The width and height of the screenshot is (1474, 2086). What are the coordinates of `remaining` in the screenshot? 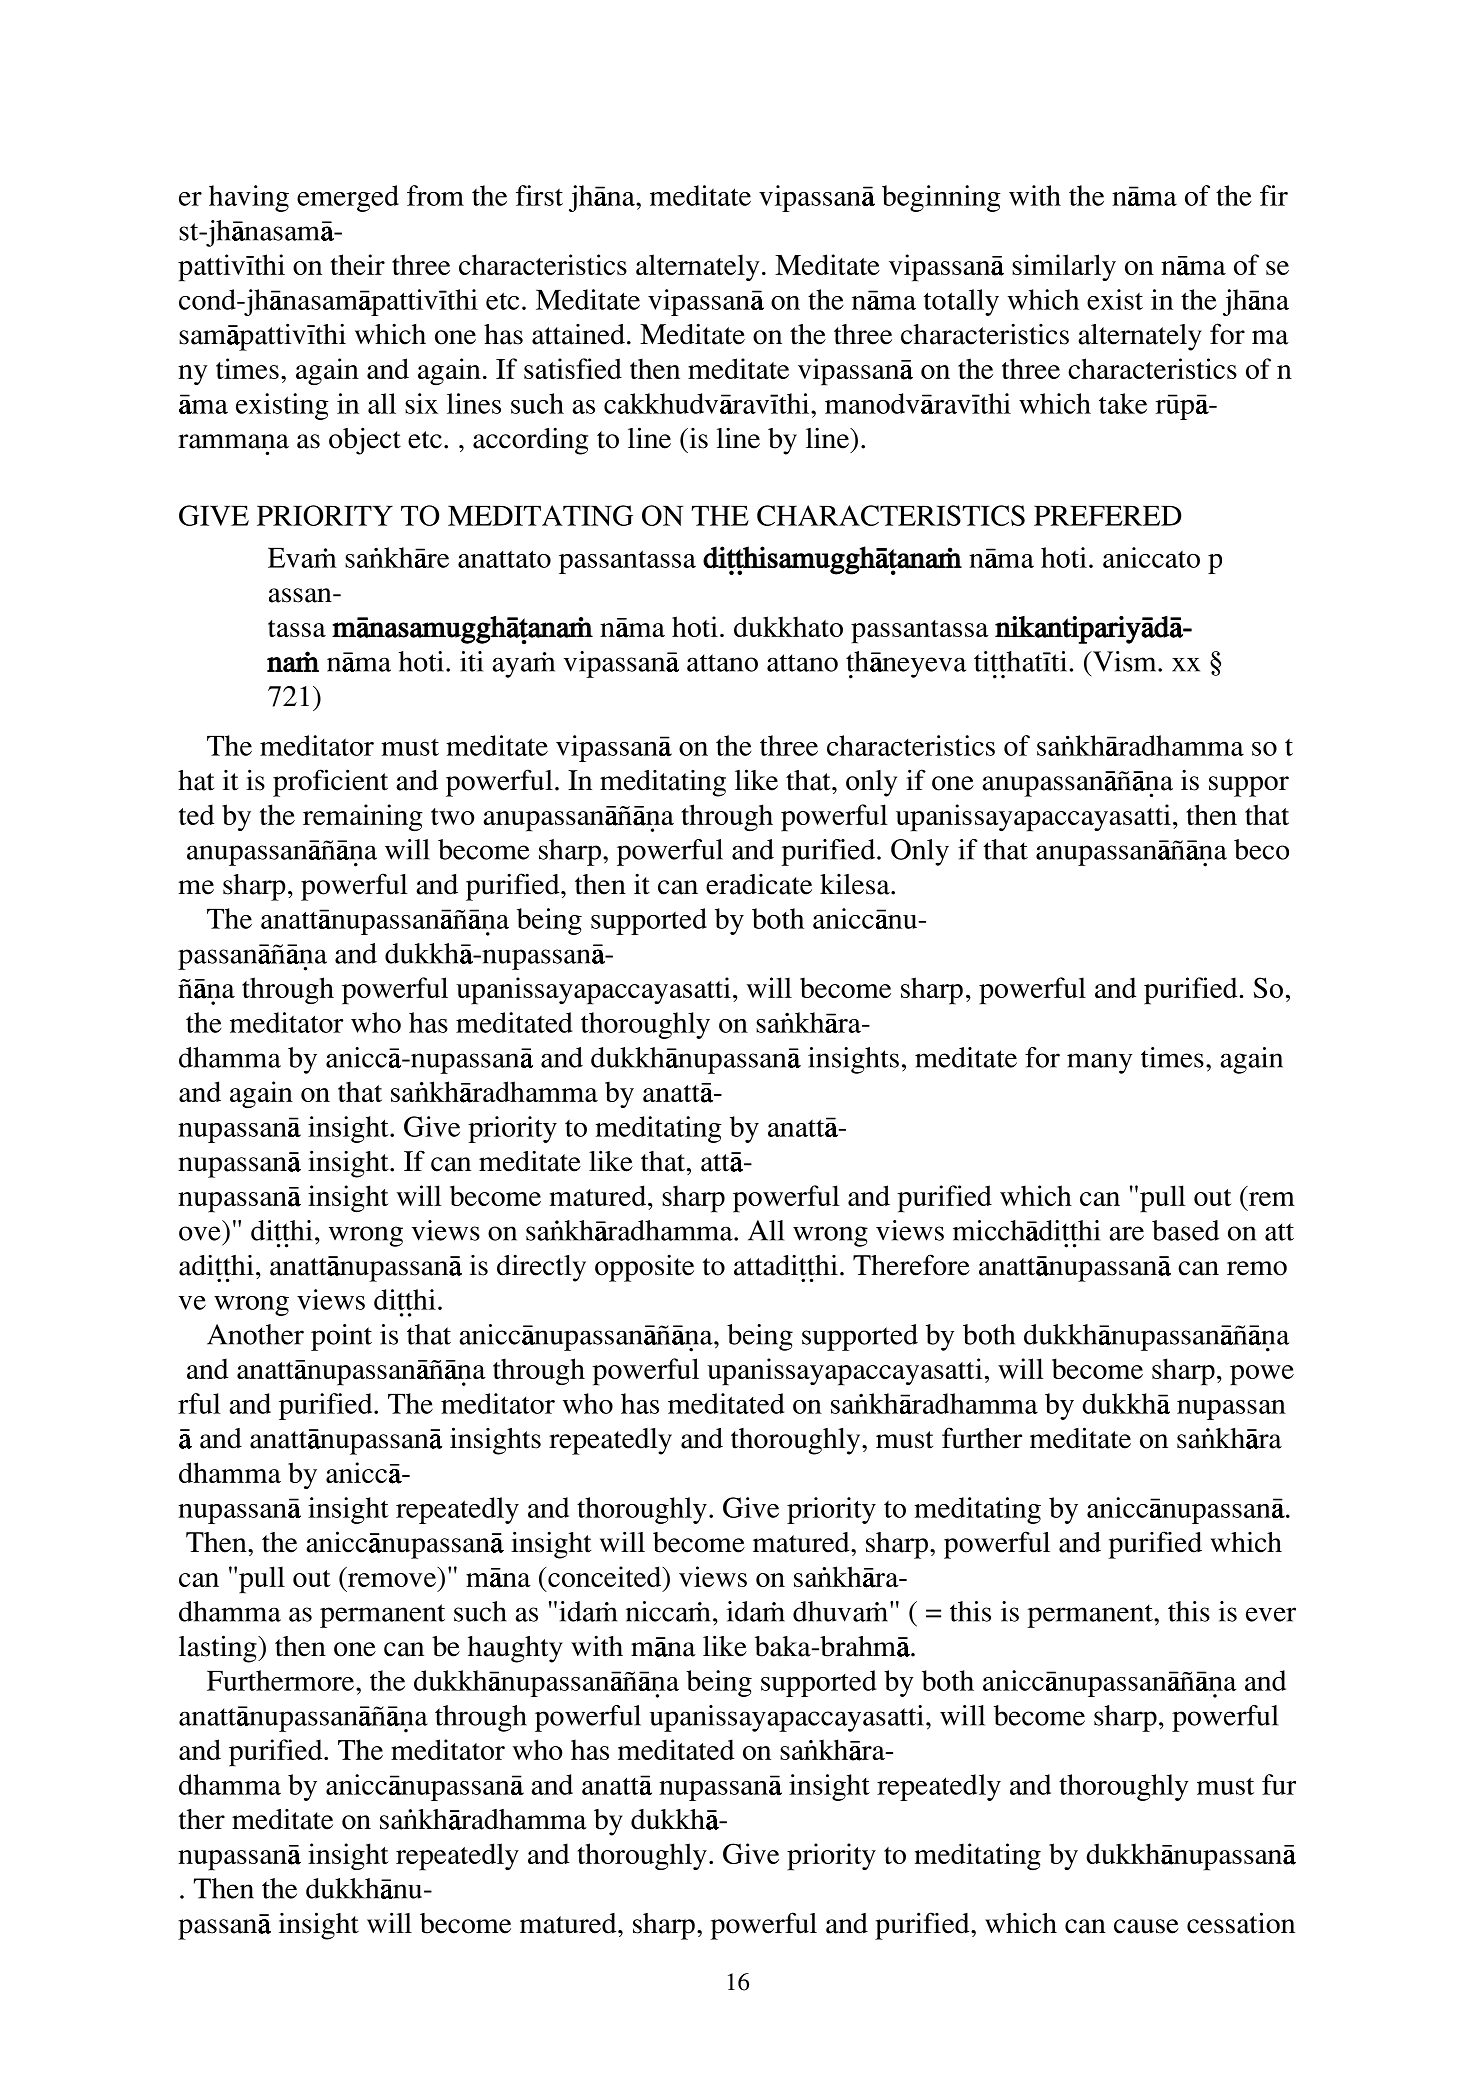 It's located at (363, 817).
